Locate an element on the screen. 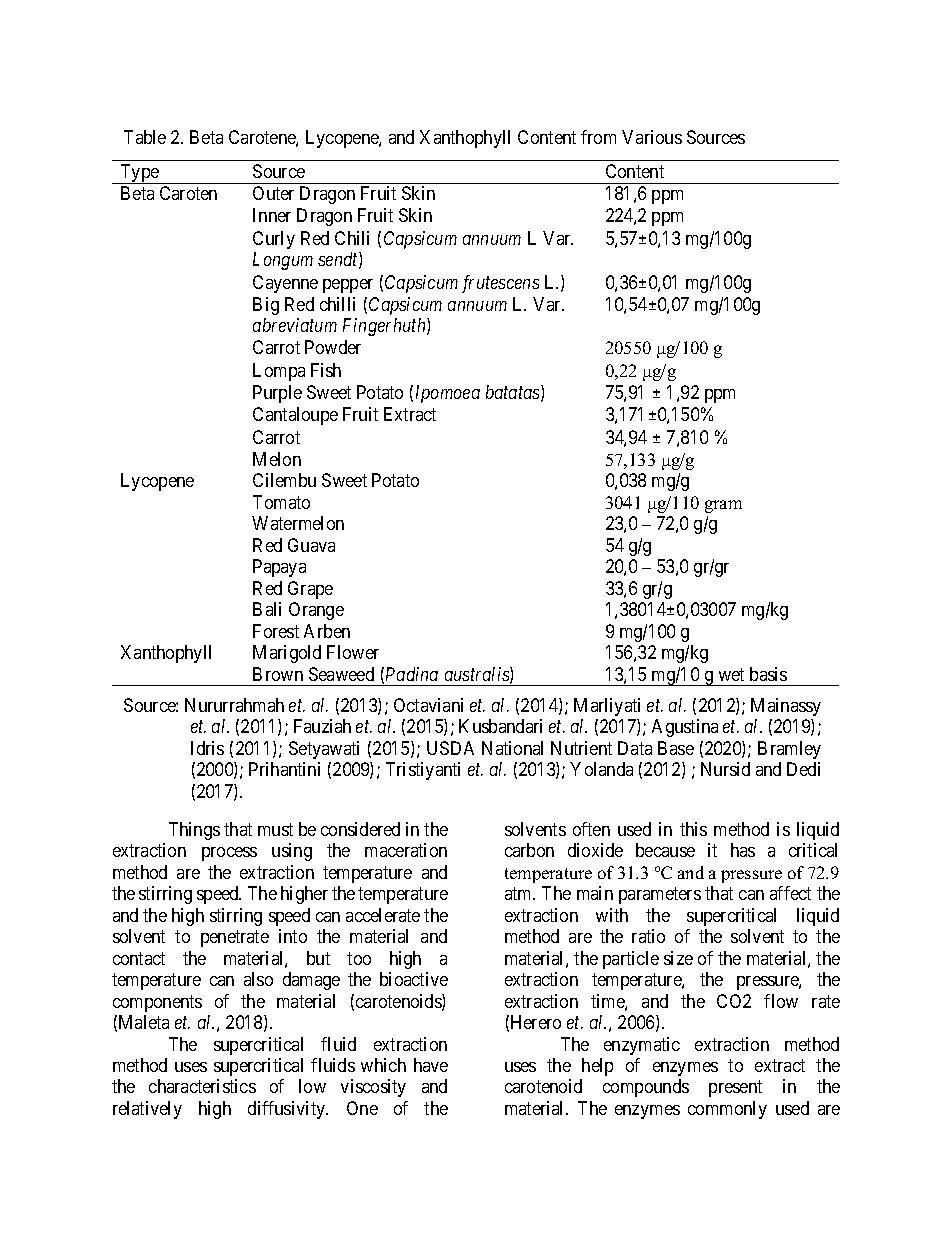 Image resolution: width=952 pixels, height=1233 pixels. Seaweed is located at coordinates (341, 674).
